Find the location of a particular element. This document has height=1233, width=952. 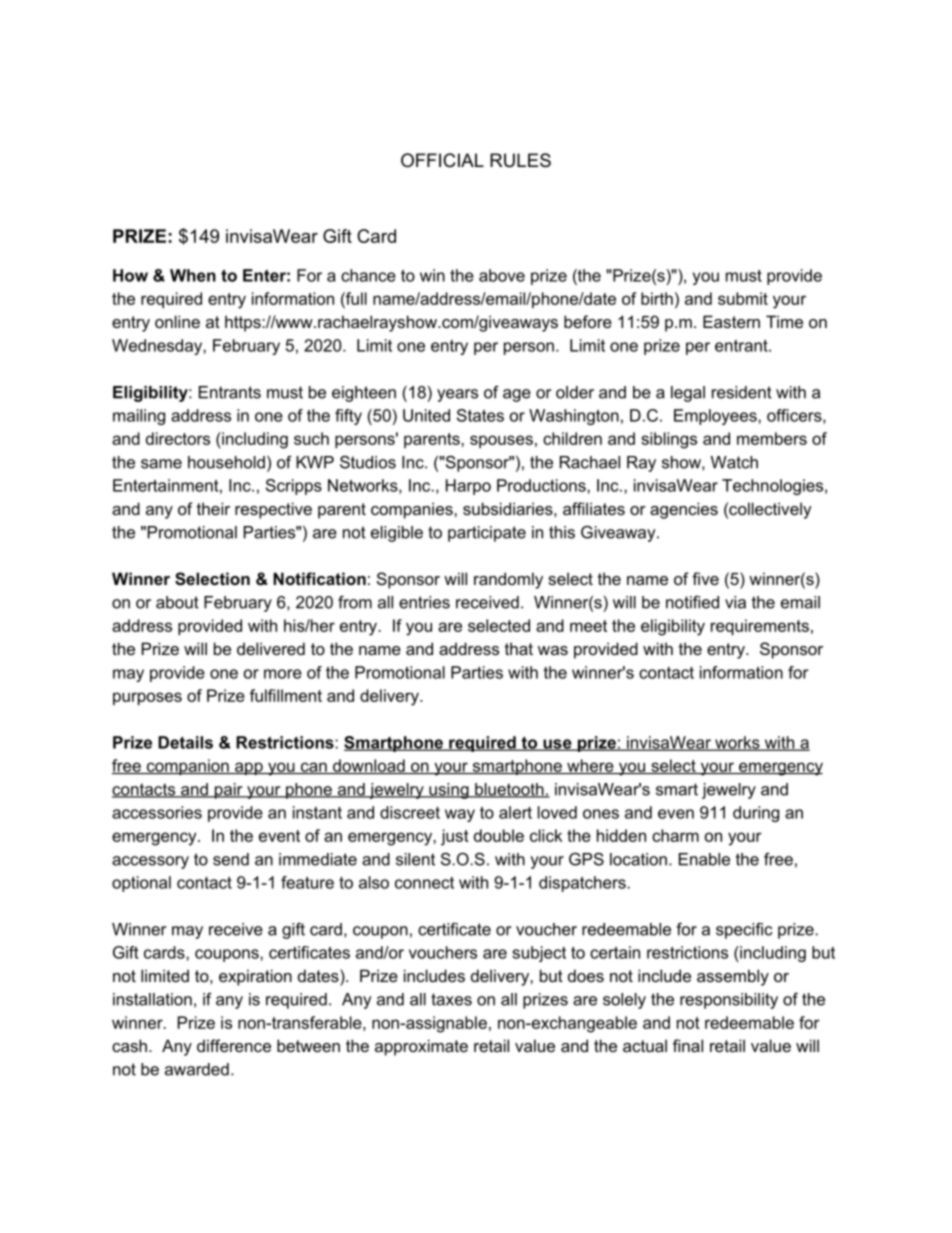

Harpo is located at coordinates (468, 487).
